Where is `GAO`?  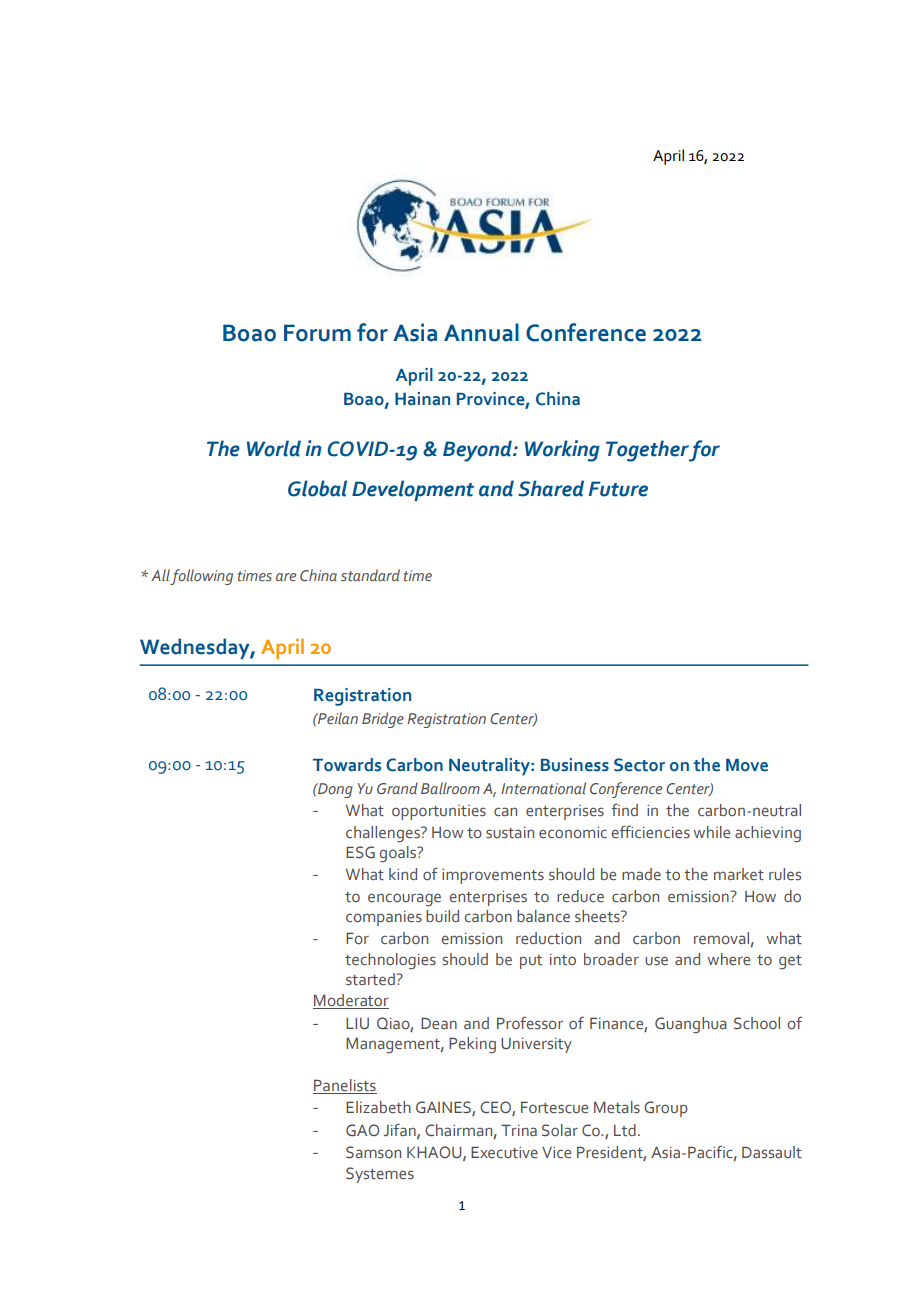 GAO is located at coordinates (362, 1130).
